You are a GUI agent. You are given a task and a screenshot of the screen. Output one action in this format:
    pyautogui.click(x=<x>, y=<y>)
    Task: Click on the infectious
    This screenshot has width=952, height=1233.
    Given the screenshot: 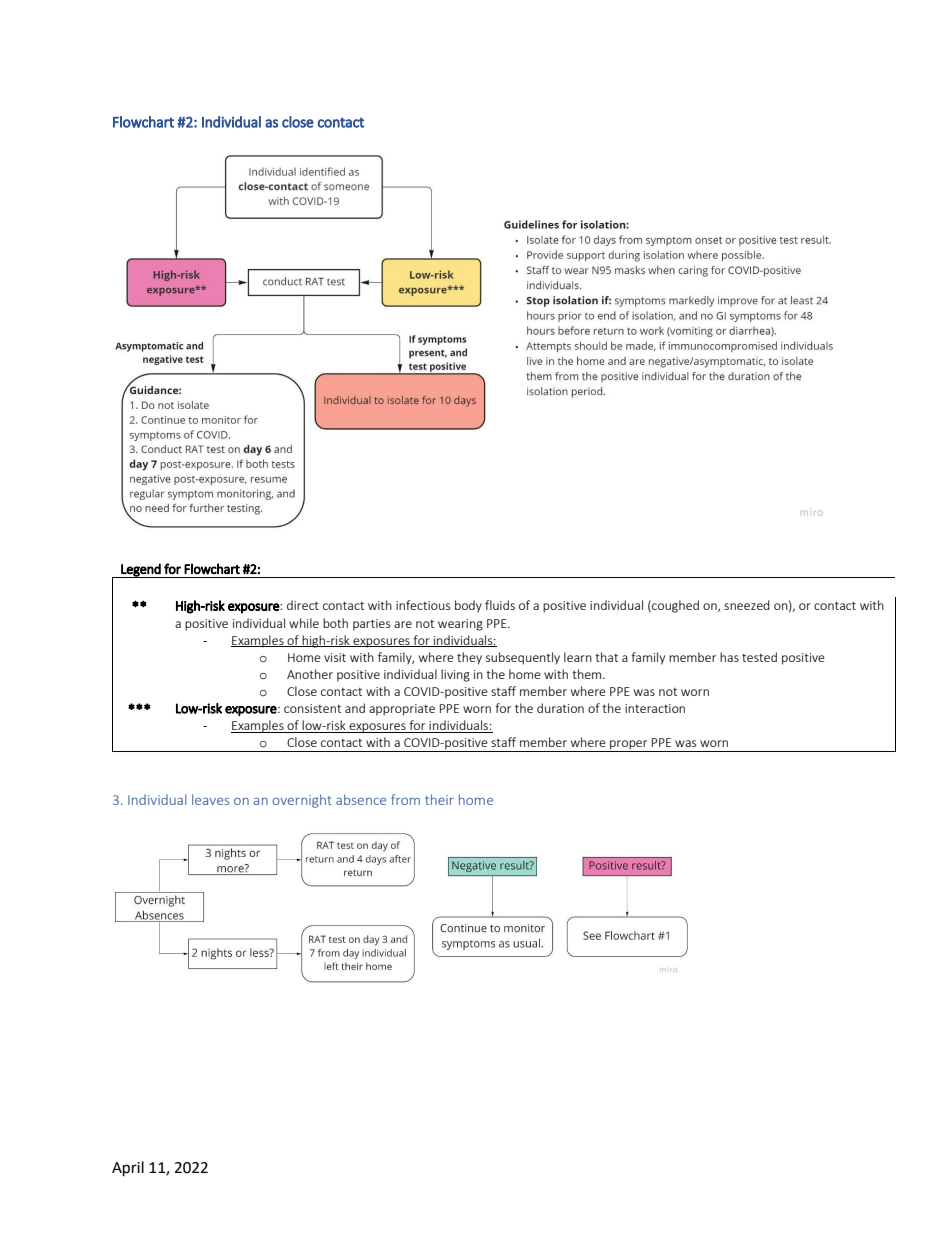 What is the action you would take?
    pyautogui.click(x=423, y=605)
